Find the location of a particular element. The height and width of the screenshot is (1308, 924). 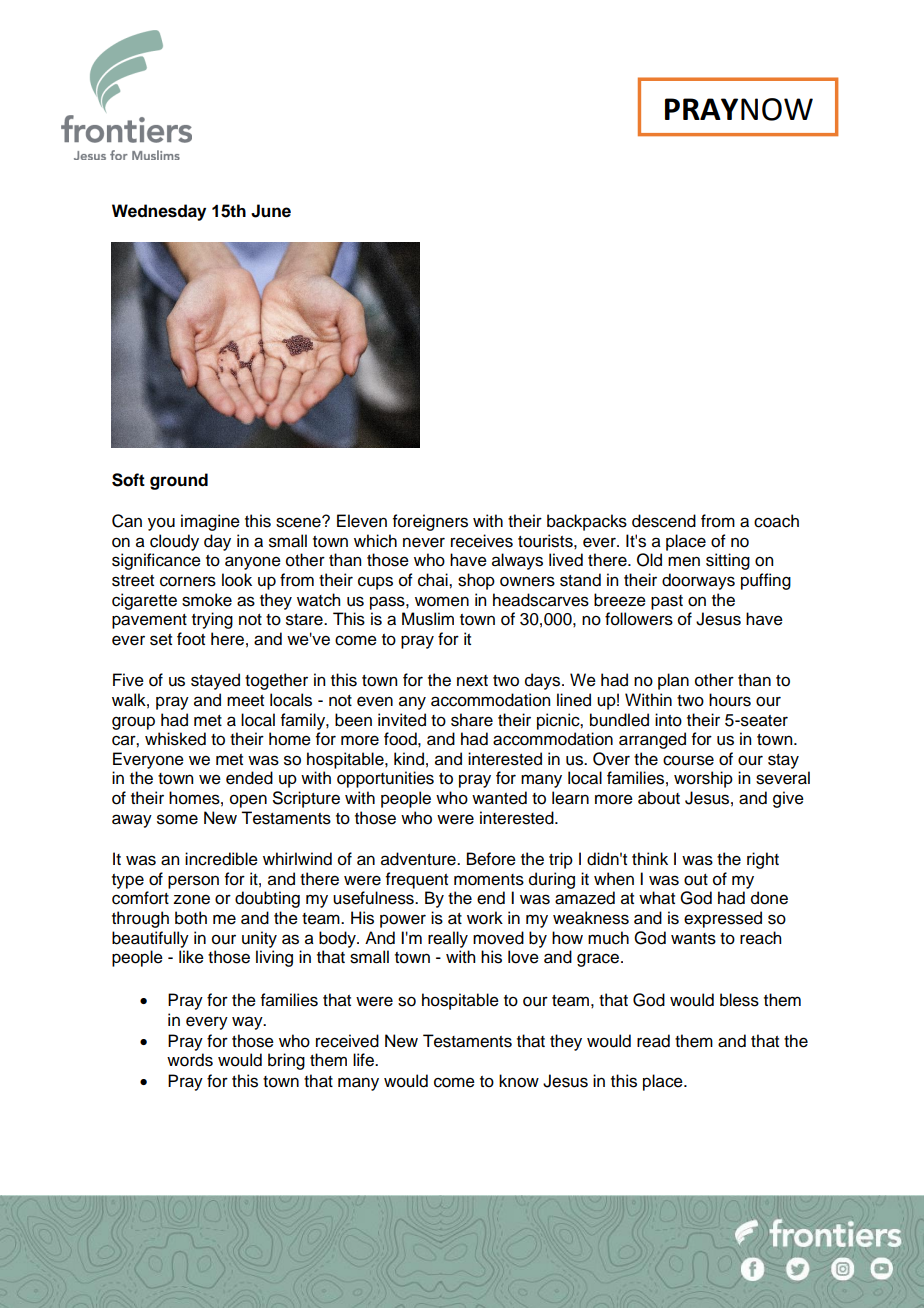

plan is located at coordinates (673, 681).
